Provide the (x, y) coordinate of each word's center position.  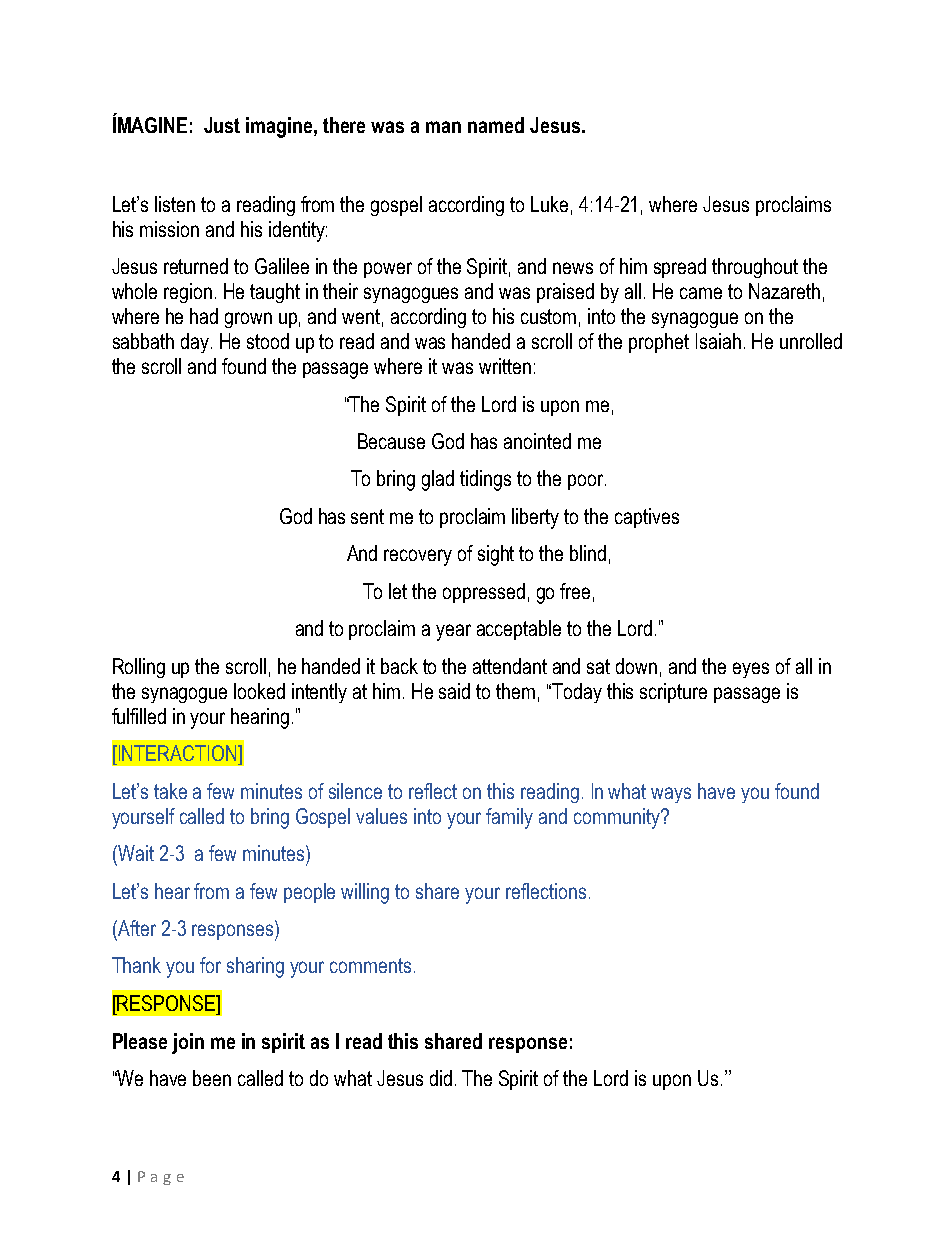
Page (161, 1178)
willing (365, 893)
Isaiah (718, 341)
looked (259, 691)
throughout (755, 268)
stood (268, 341)
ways (671, 795)
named (496, 125)
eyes (751, 670)
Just (222, 125)
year (453, 632)
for (210, 965)
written (505, 366)
